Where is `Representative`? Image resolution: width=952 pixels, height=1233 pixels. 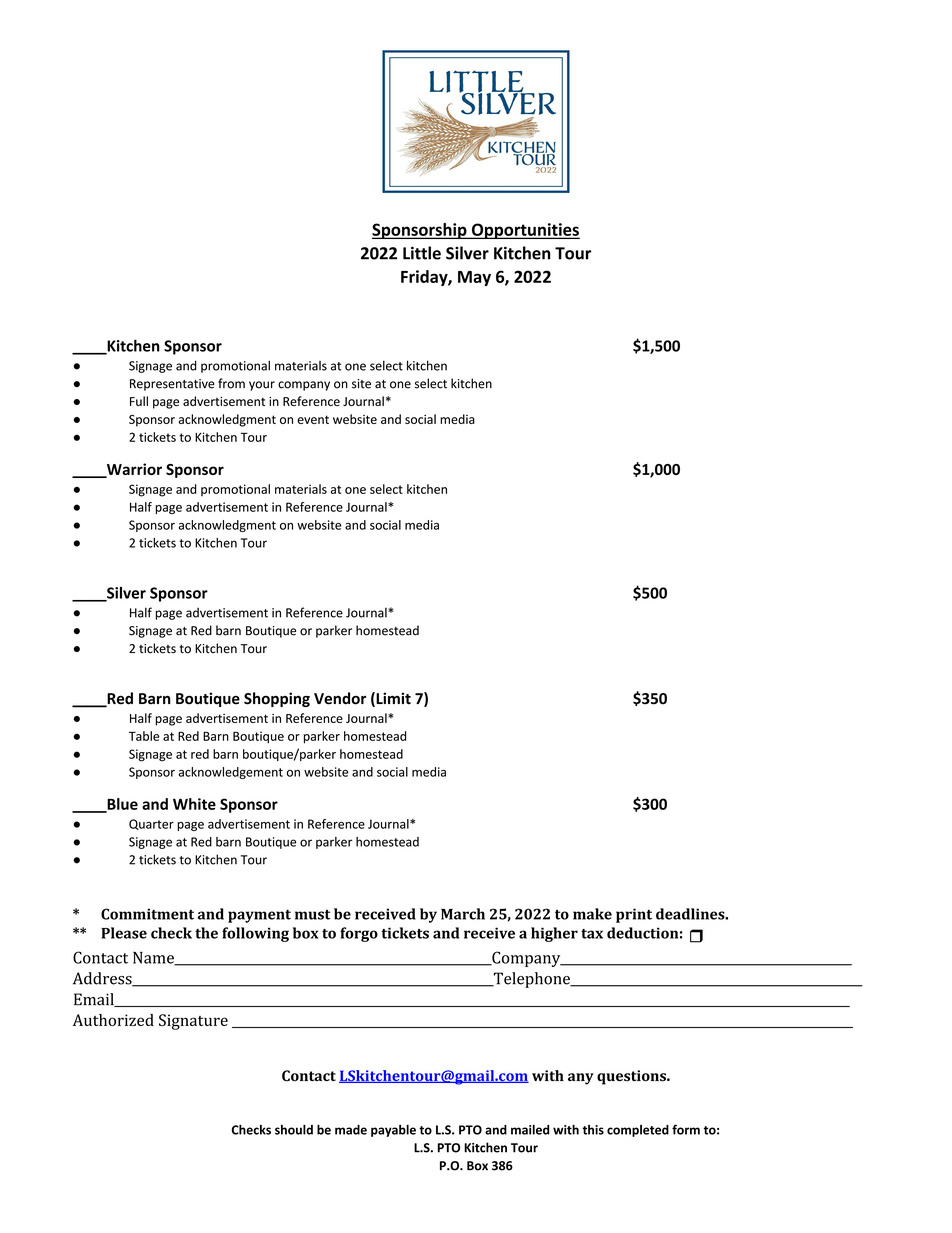
Representative is located at coordinates (172, 385).
